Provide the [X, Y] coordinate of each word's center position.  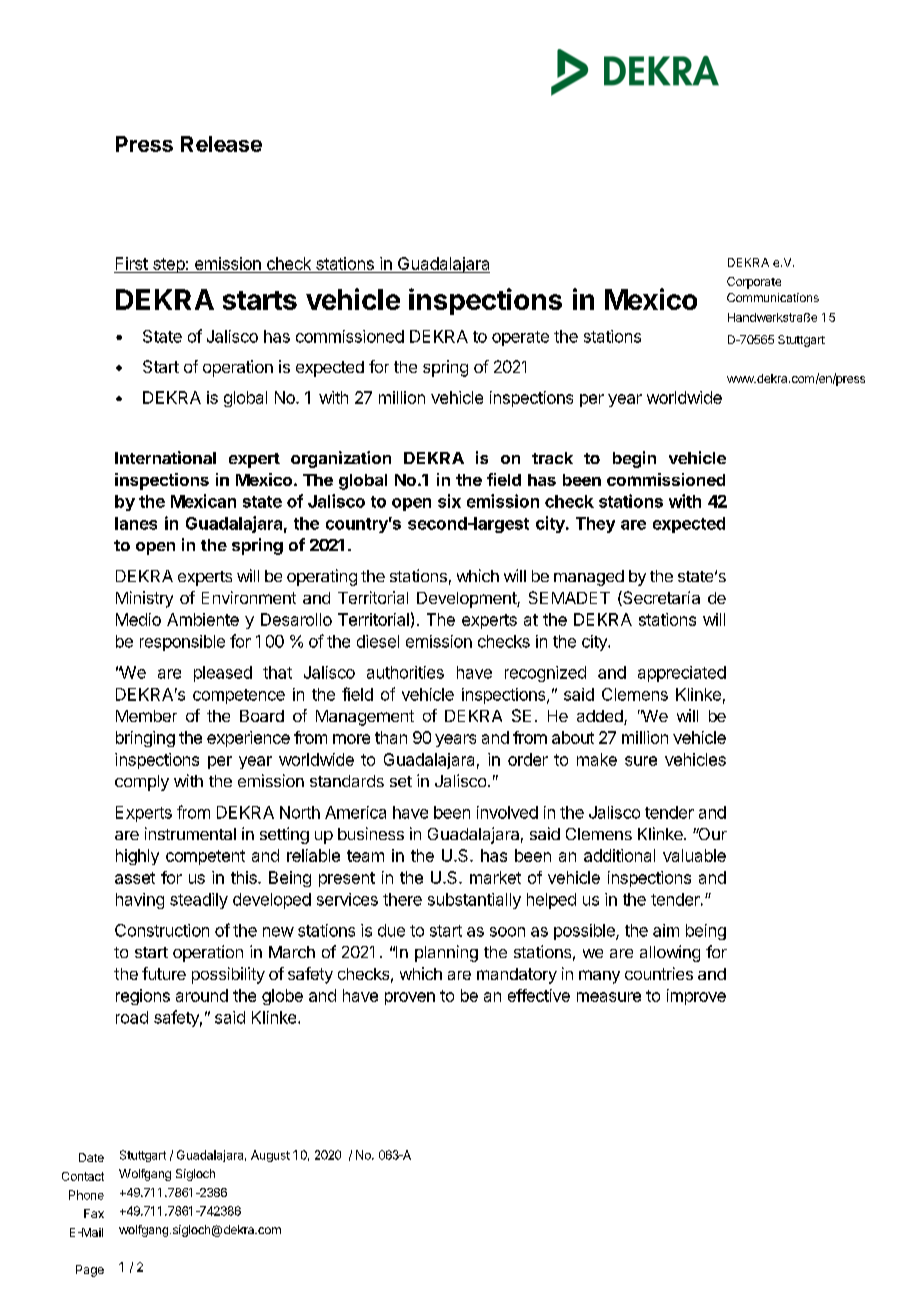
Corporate [754, 283]
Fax [94, 1213]
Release [221, 144]
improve [696, 997]
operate [520, 338]
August [270, 1156]
